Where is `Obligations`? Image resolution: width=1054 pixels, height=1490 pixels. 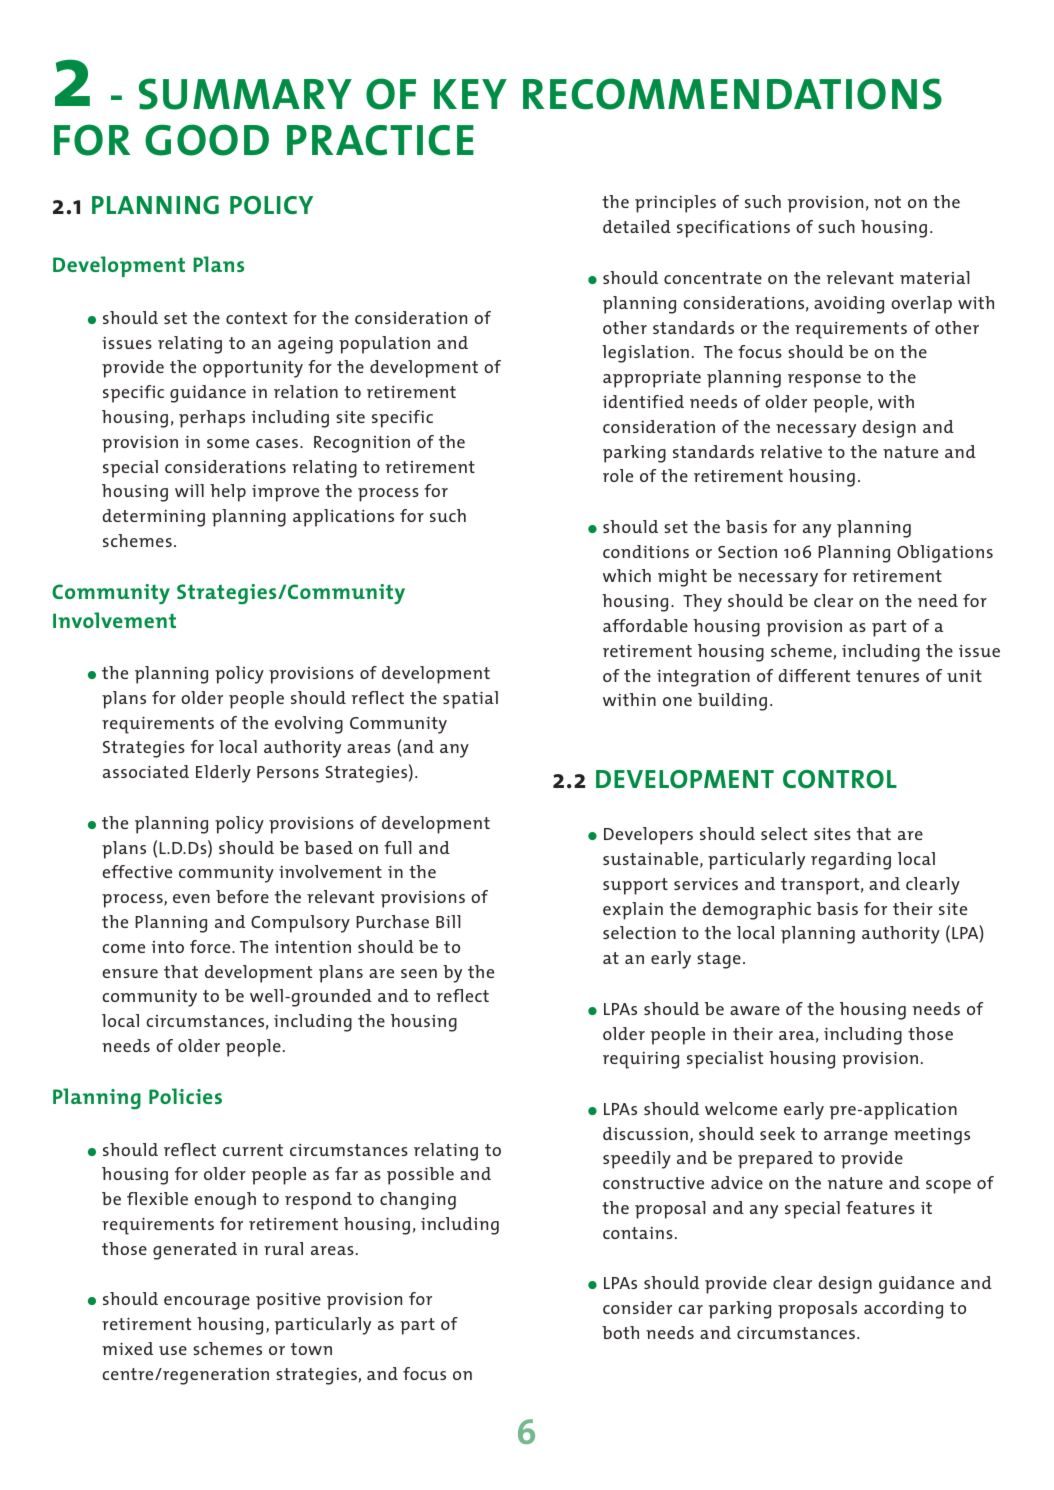 Obligations is located at coordinates (945, 554).
